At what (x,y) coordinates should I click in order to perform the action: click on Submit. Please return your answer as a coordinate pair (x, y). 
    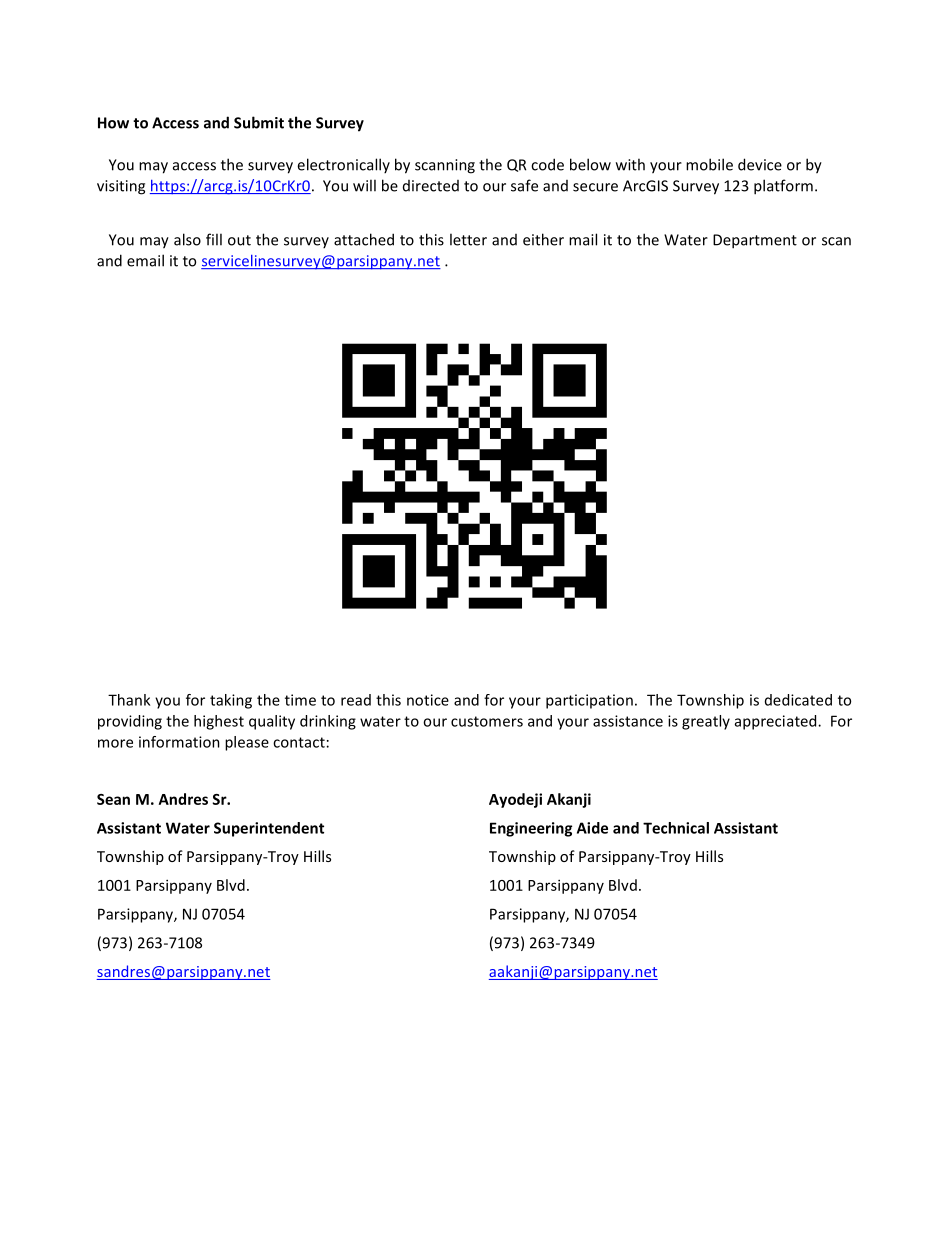
    Looking at the image, I should click on (259, 122).
